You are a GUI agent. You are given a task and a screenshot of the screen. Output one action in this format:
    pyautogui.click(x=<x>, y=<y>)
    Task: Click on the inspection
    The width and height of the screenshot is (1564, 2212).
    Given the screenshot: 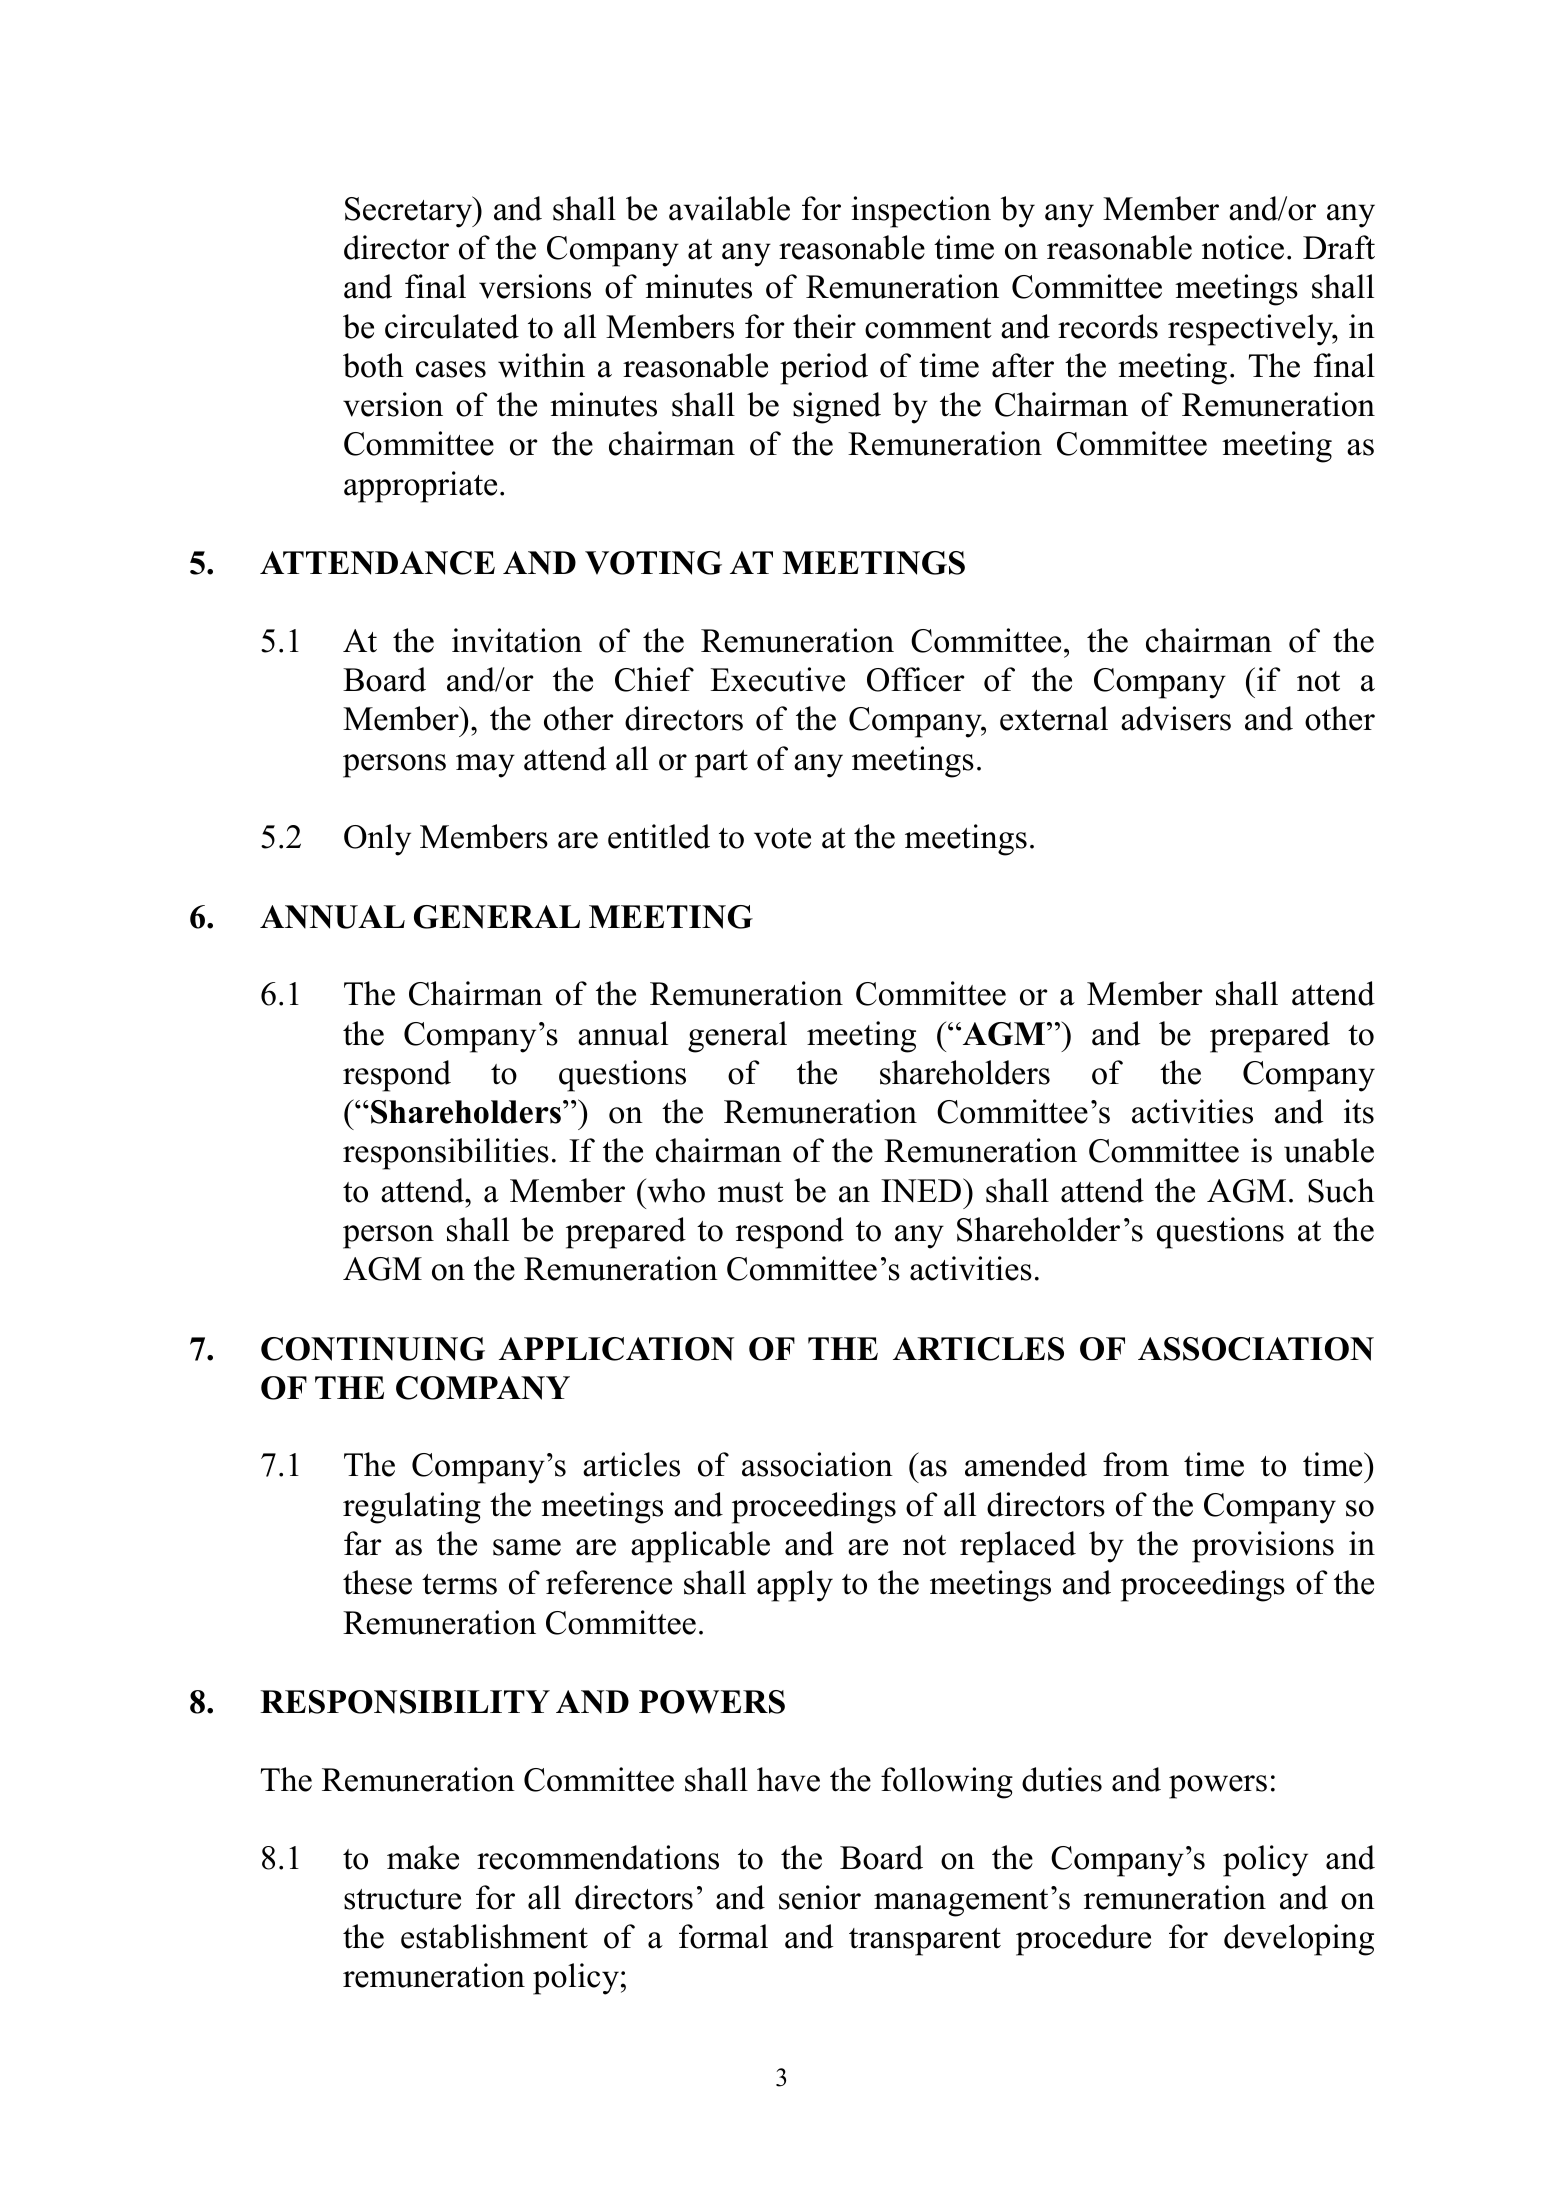 What is the action you would take?
    pyautogui.click(x=921, y=212)
